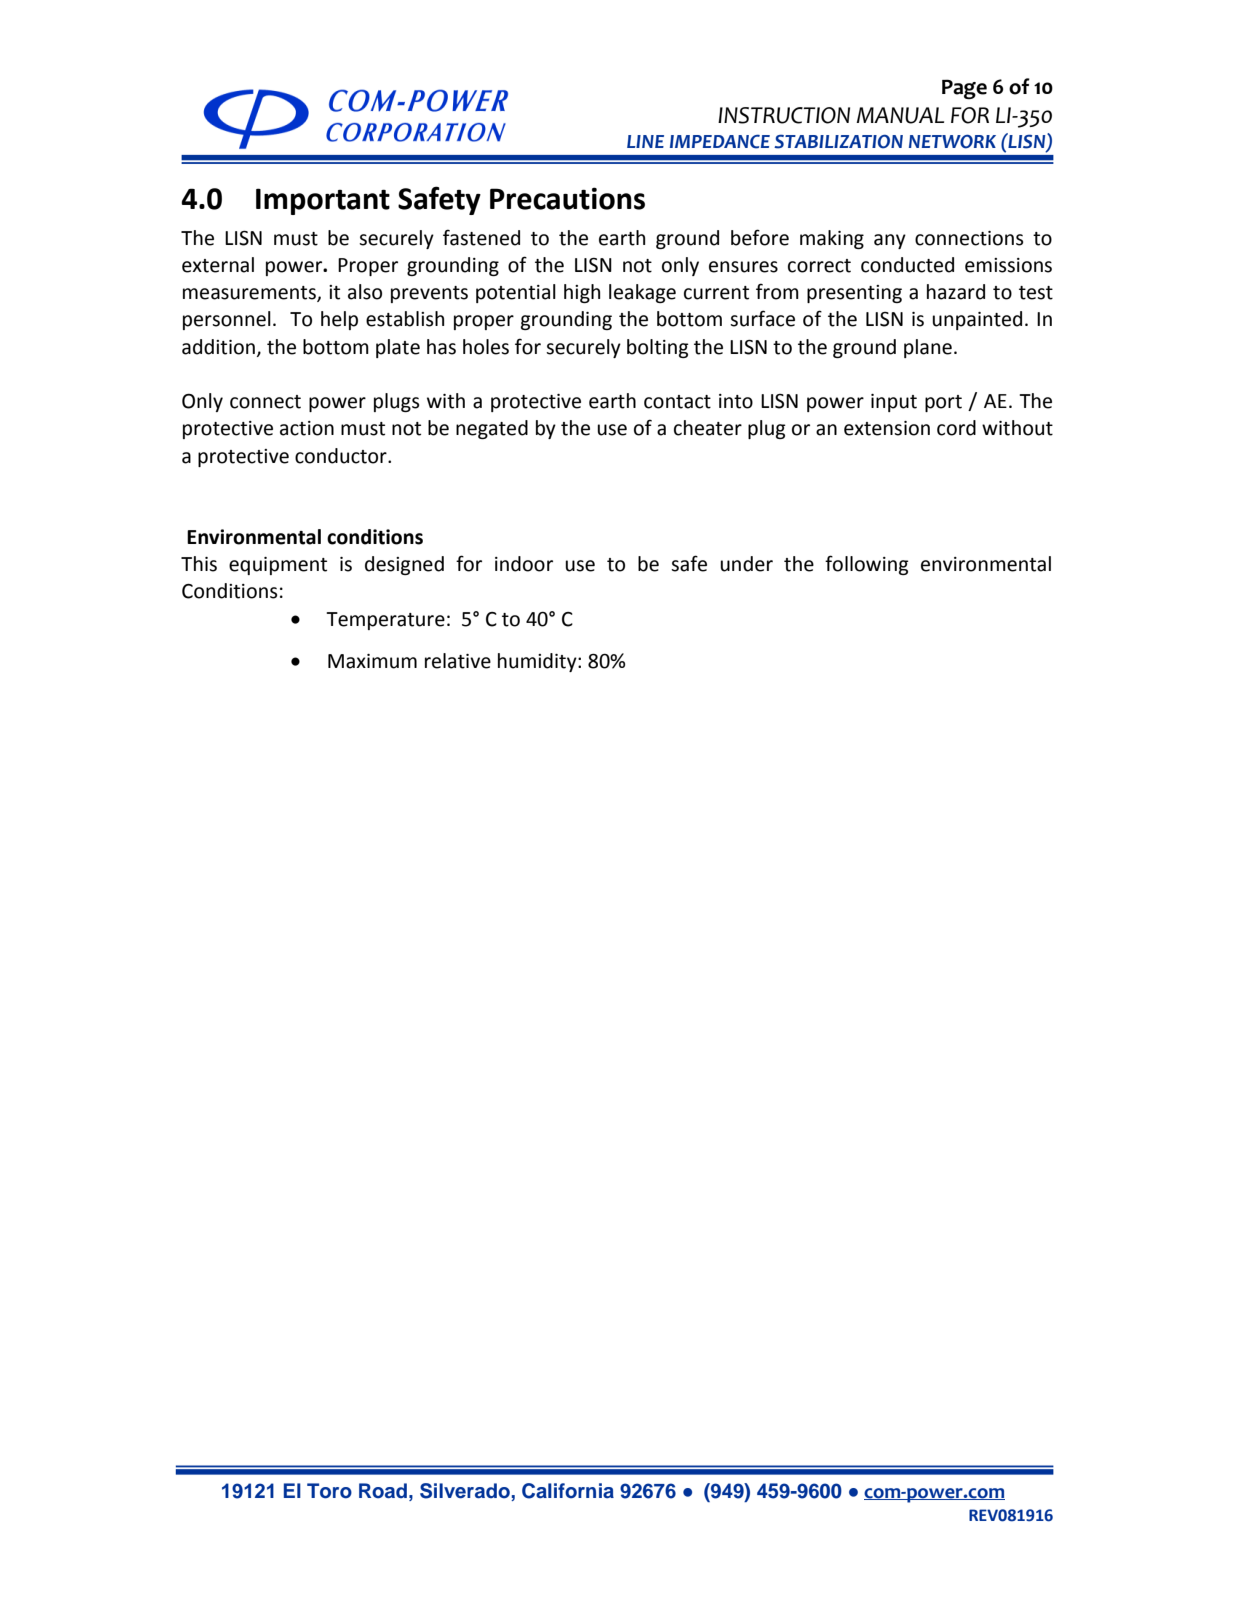  Describe the element at coordinates (218, 265) in the document. I see `external` at that location.
